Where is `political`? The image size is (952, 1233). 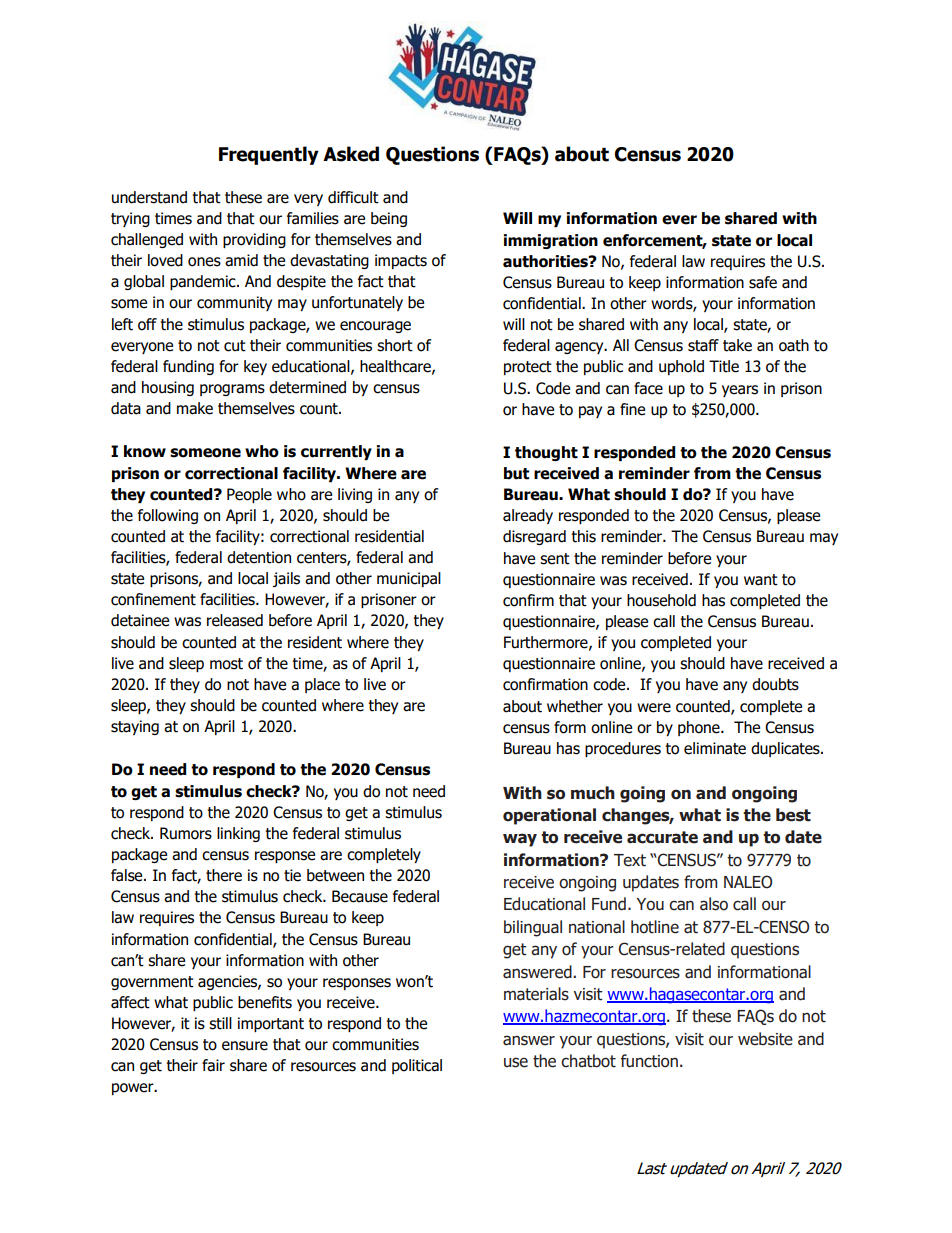
political is located at coordinates (417, 1066).
